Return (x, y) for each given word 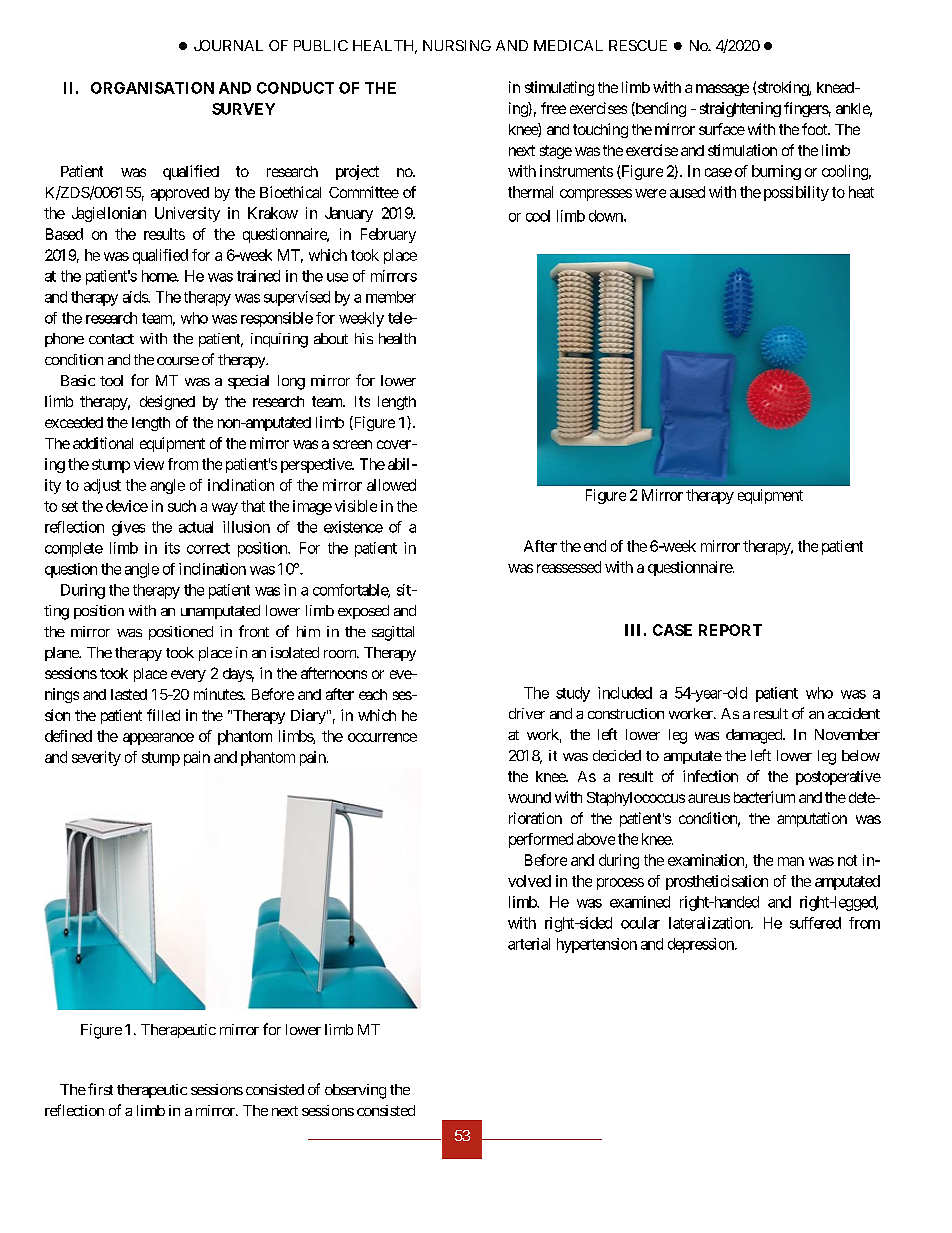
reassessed (569, 567)
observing (355, 1091)
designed (167, 402)
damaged (755, 736)
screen (352, 444)
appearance (158, 739)
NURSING (457, 45)
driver (527, 713)
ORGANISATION (152, 88)
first (100, 1089)
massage (722, 90)
